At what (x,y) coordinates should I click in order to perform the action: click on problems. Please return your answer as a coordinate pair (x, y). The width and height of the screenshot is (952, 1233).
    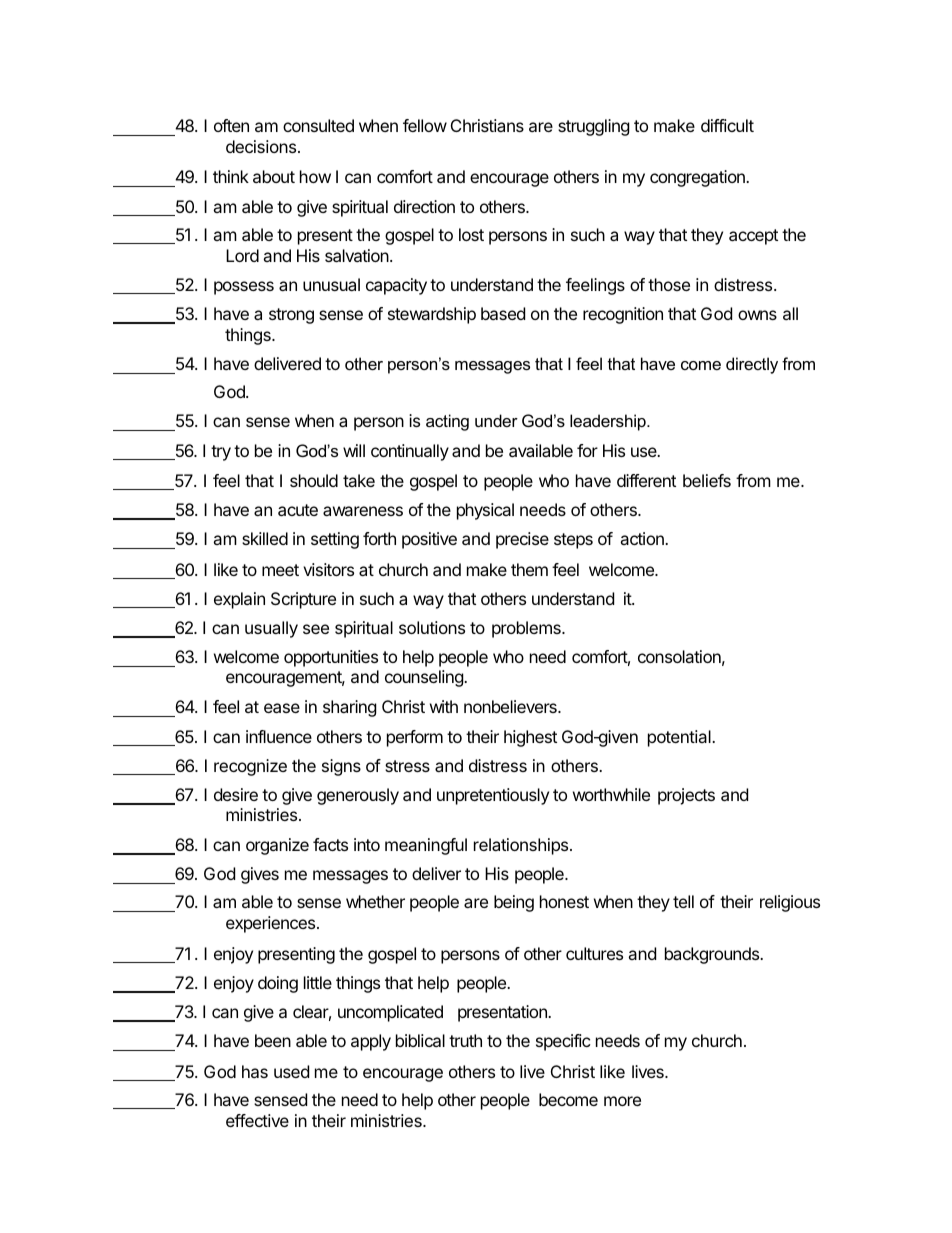
    Looking at the image, I should click on (527, 629).
